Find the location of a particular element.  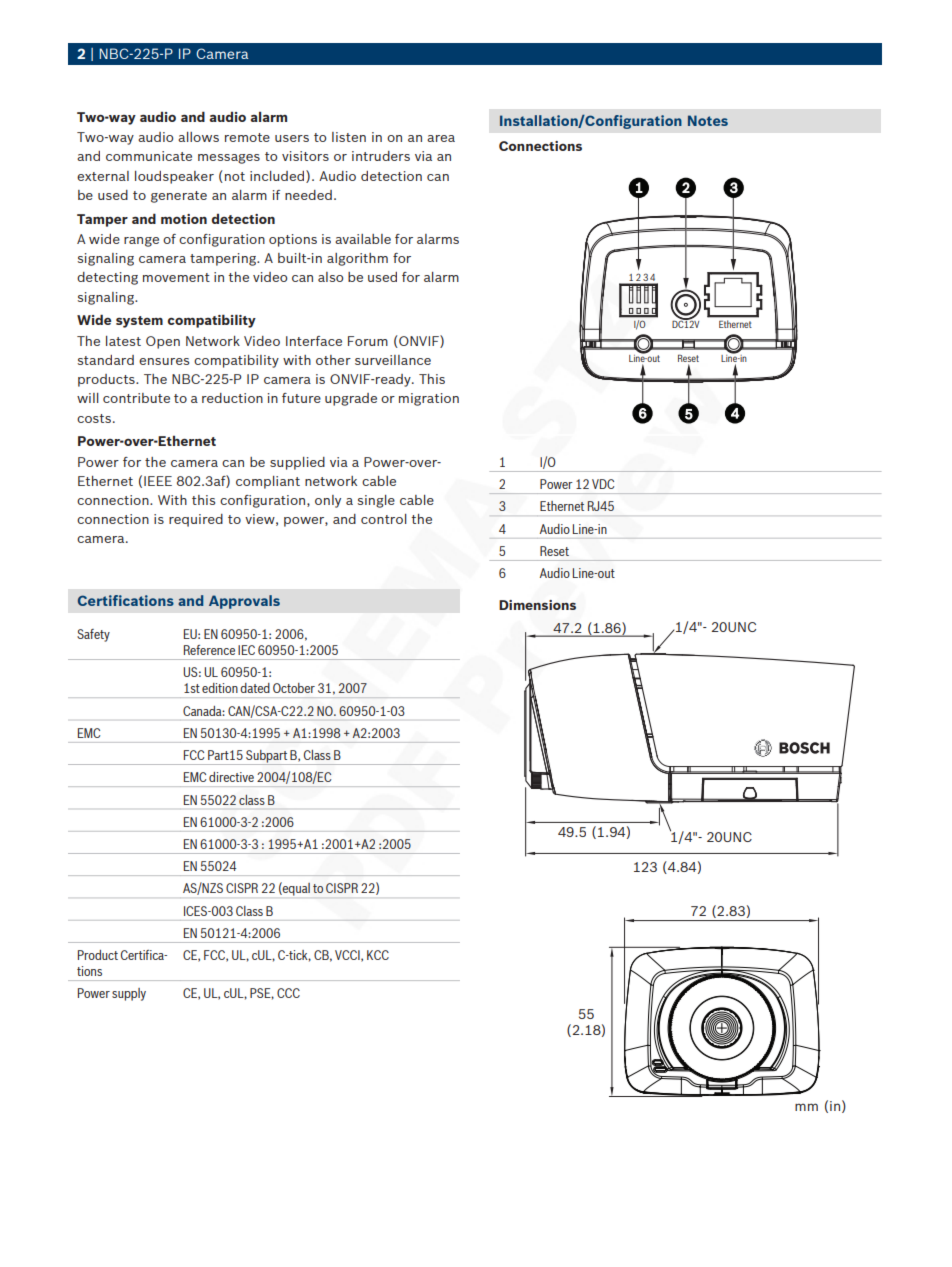

CCC is located at coordinates (288, 993).
